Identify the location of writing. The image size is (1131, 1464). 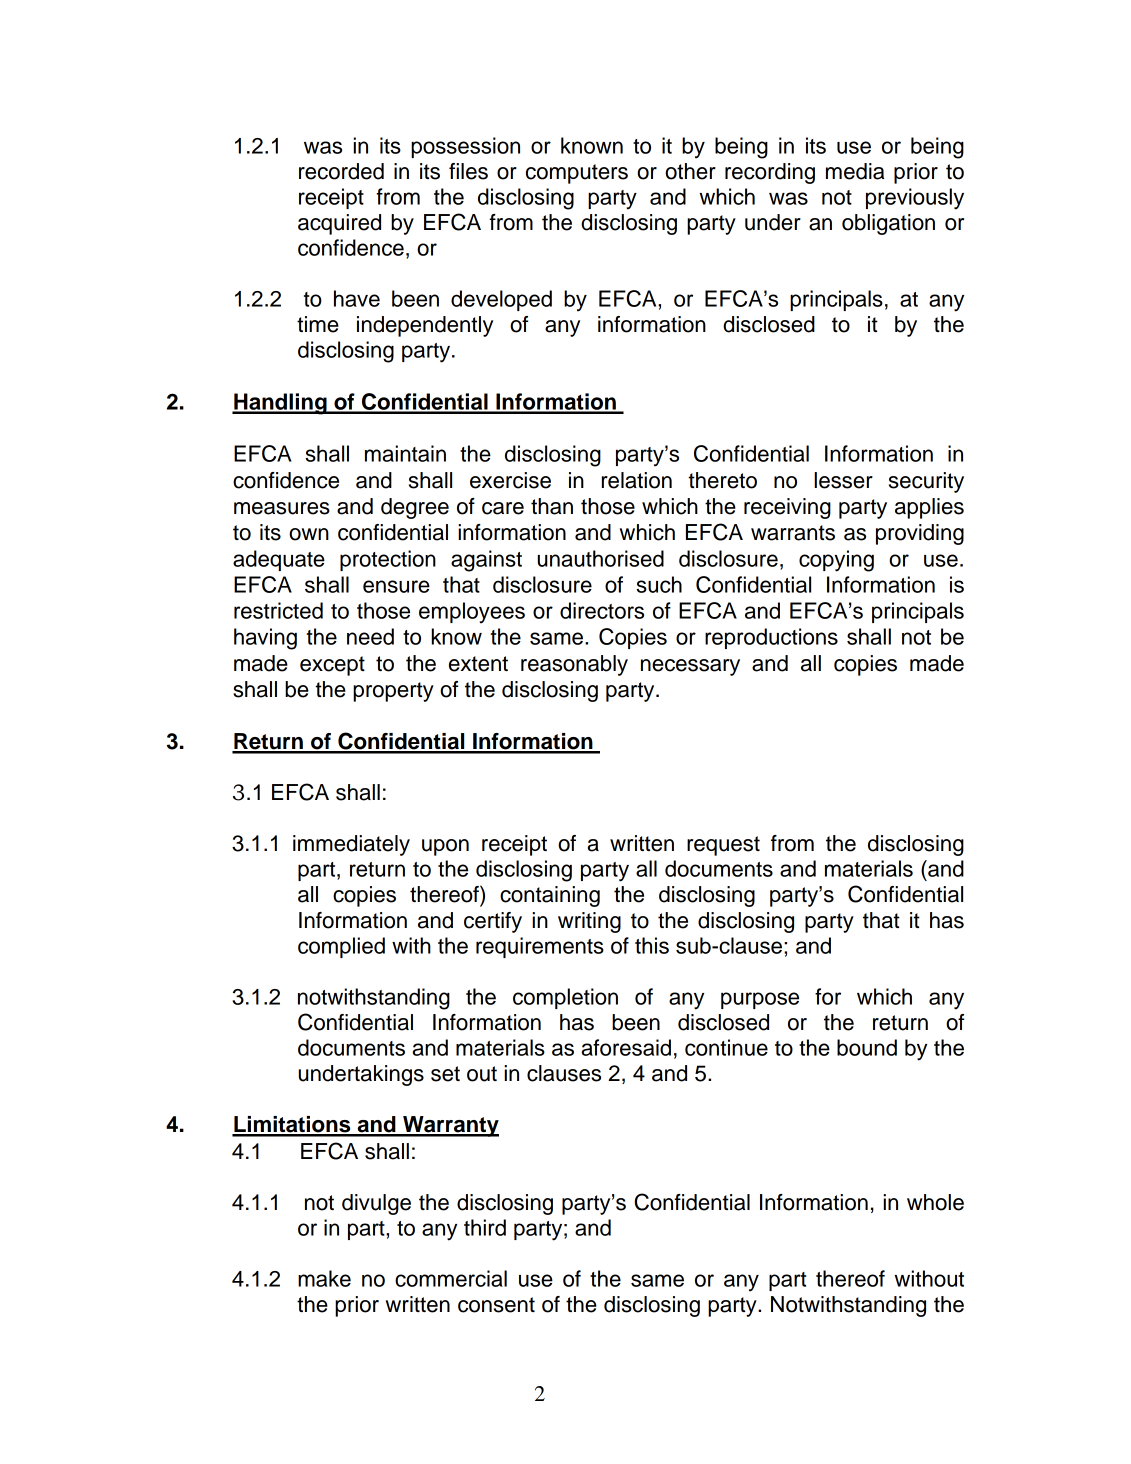
(589, 922).
